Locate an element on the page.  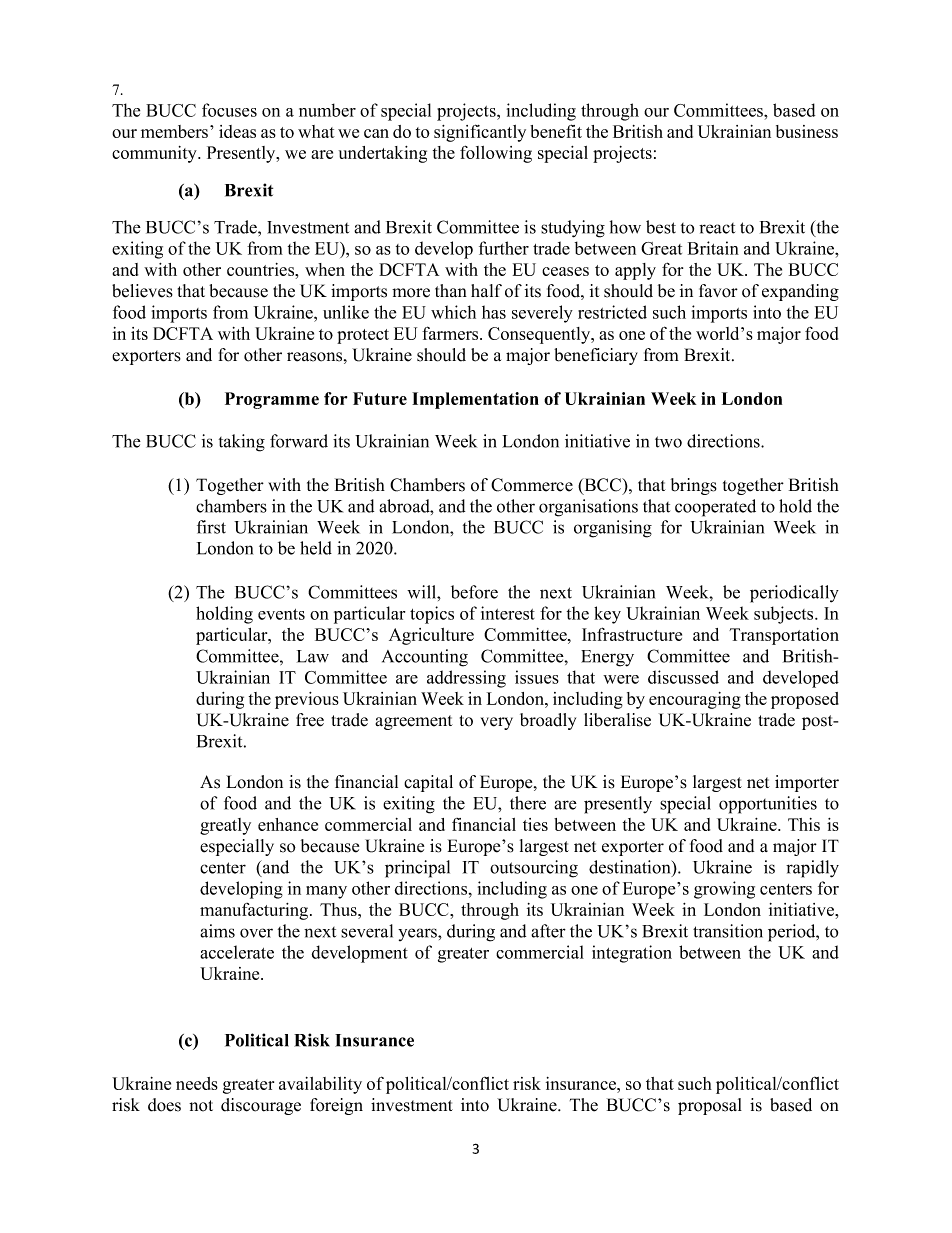
ideas is located at coordinates (237, 131).
